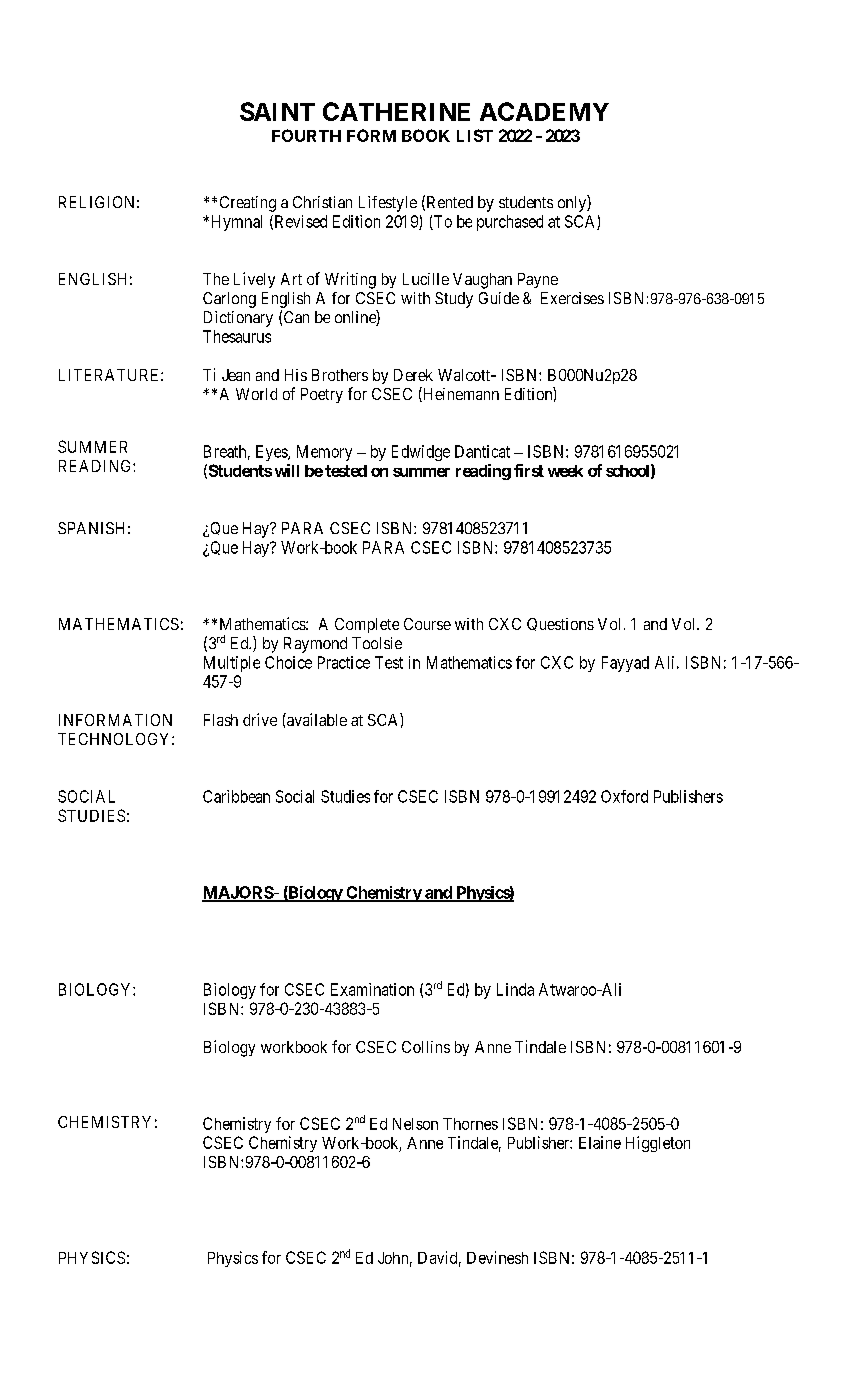 This page has height=1400, width=849. I want to click on Nelson, so click(415, 1124).
